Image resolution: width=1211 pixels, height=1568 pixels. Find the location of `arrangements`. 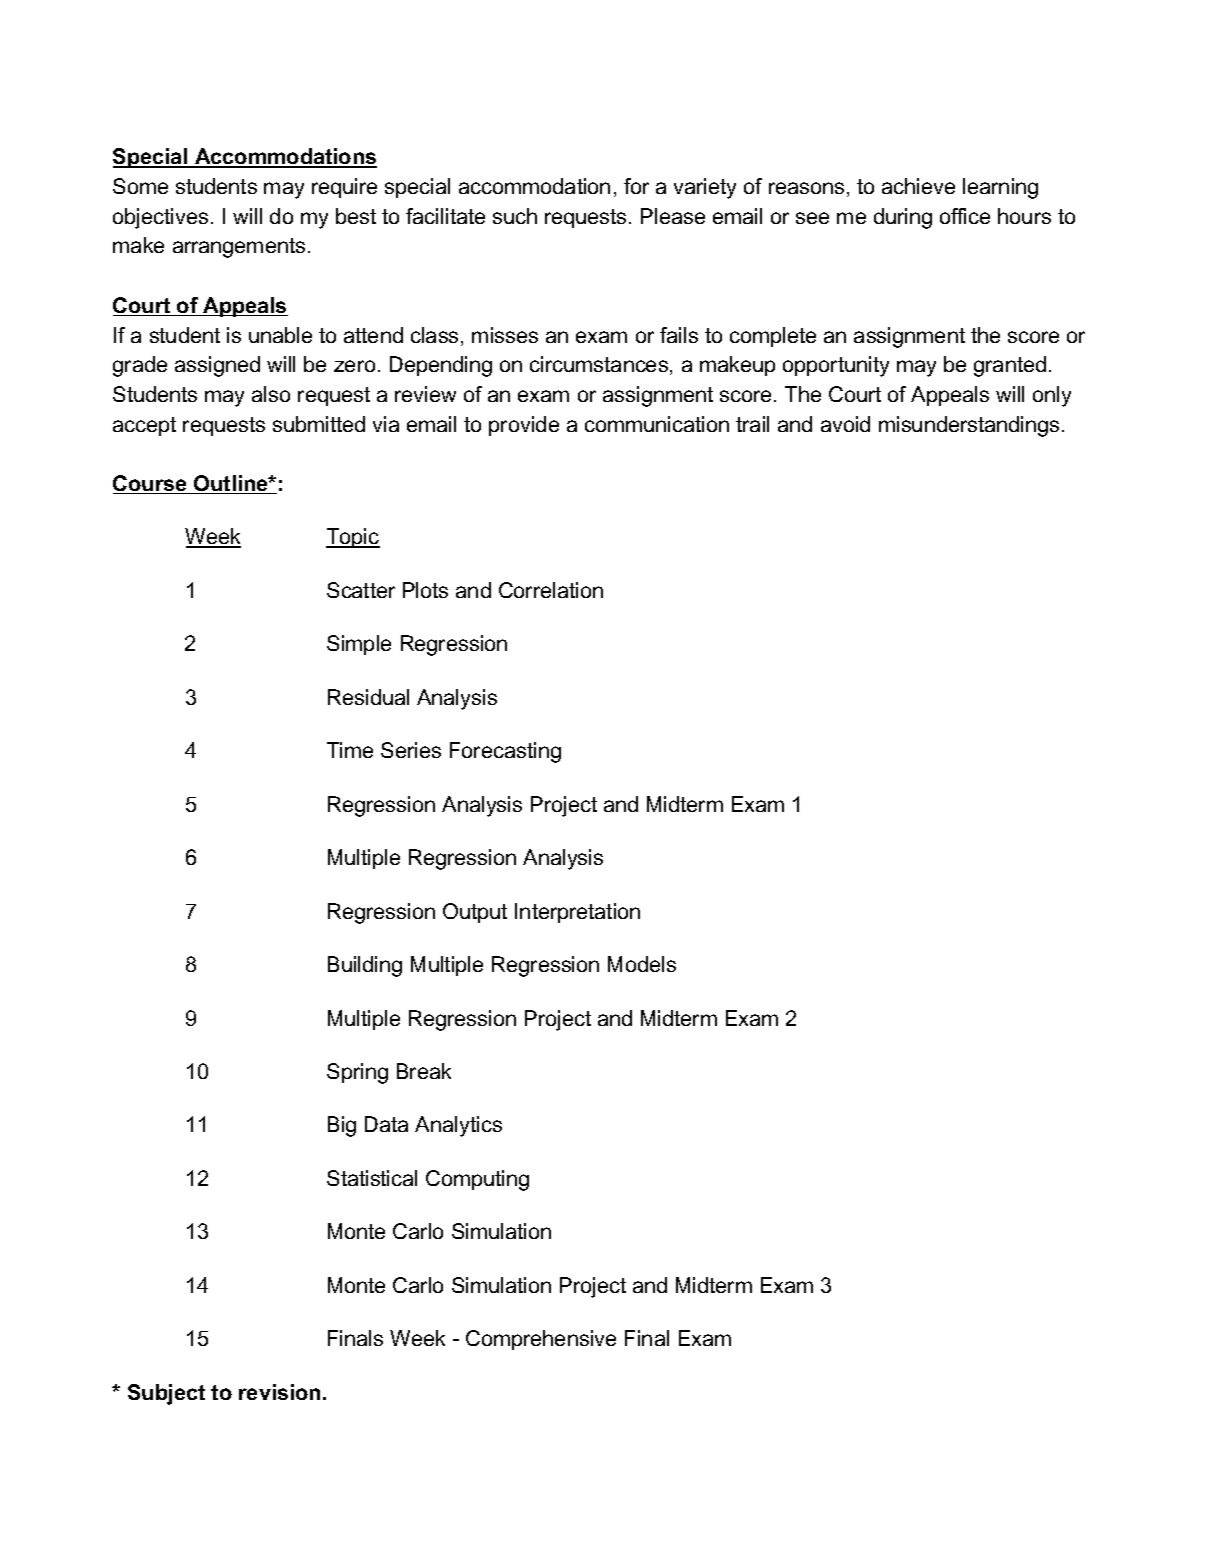

arrangements is located at coordinates (239, 248).
